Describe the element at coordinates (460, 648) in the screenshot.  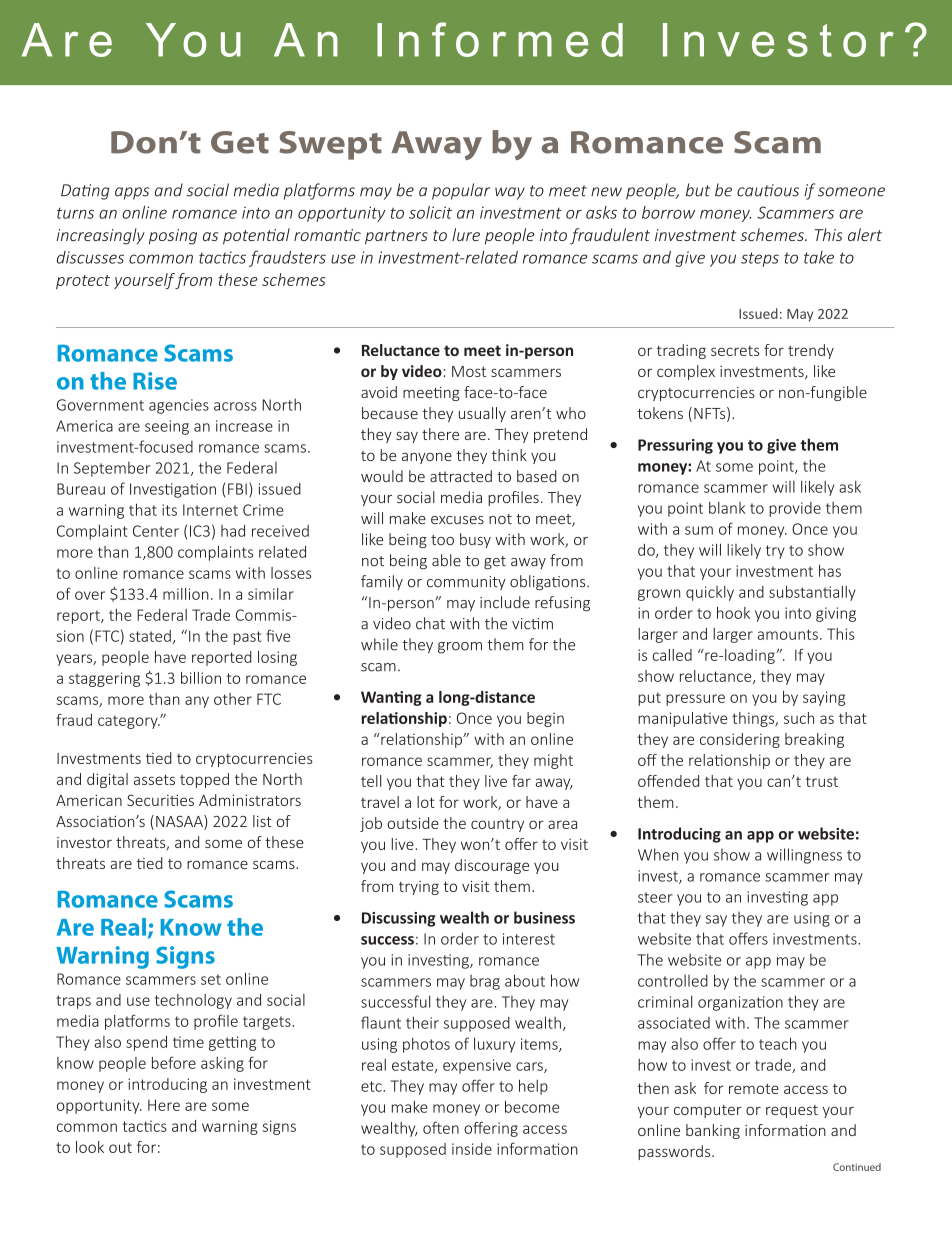
I see `groom` at that location.
